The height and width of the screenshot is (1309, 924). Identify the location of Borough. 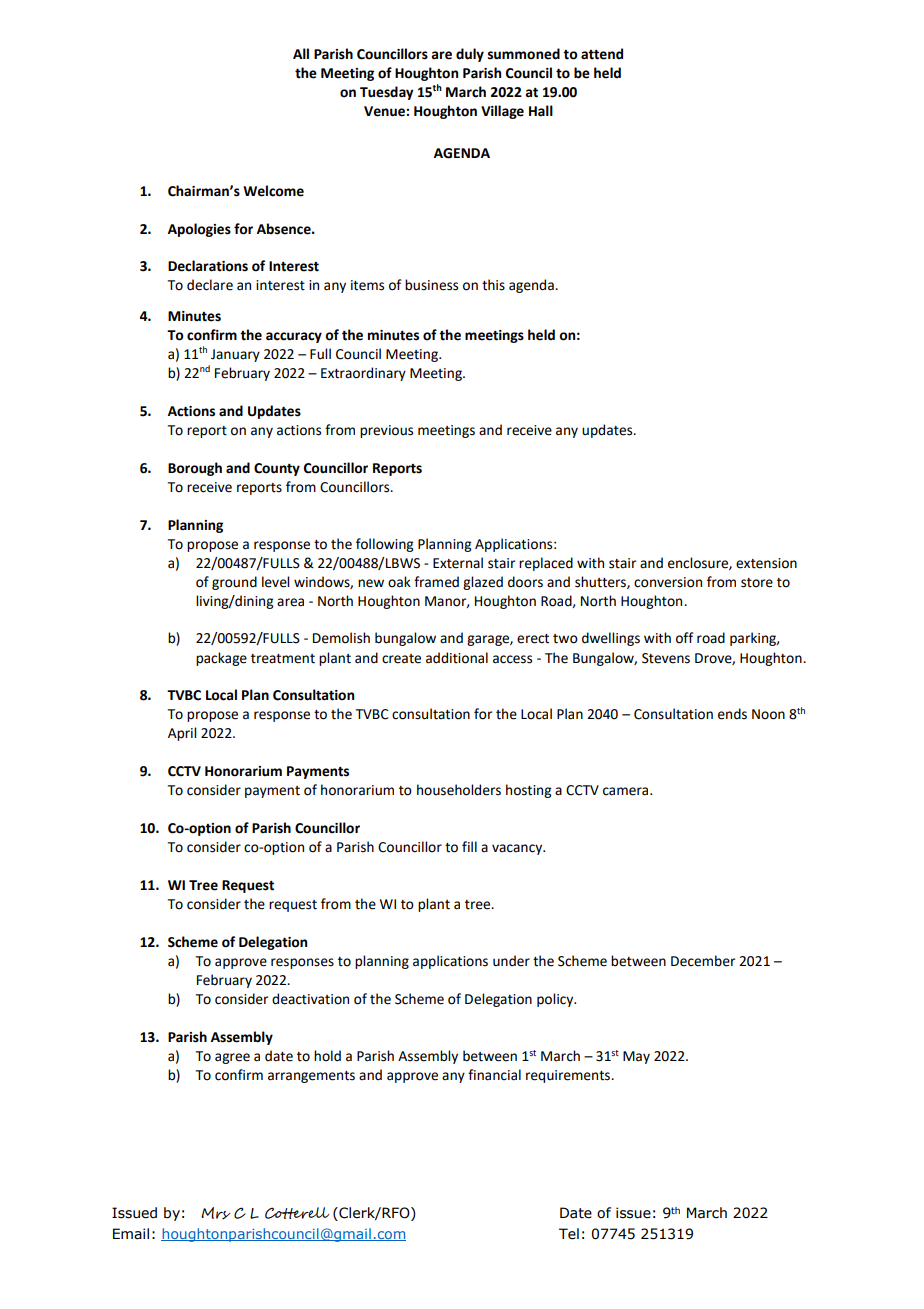
(195, 469).
